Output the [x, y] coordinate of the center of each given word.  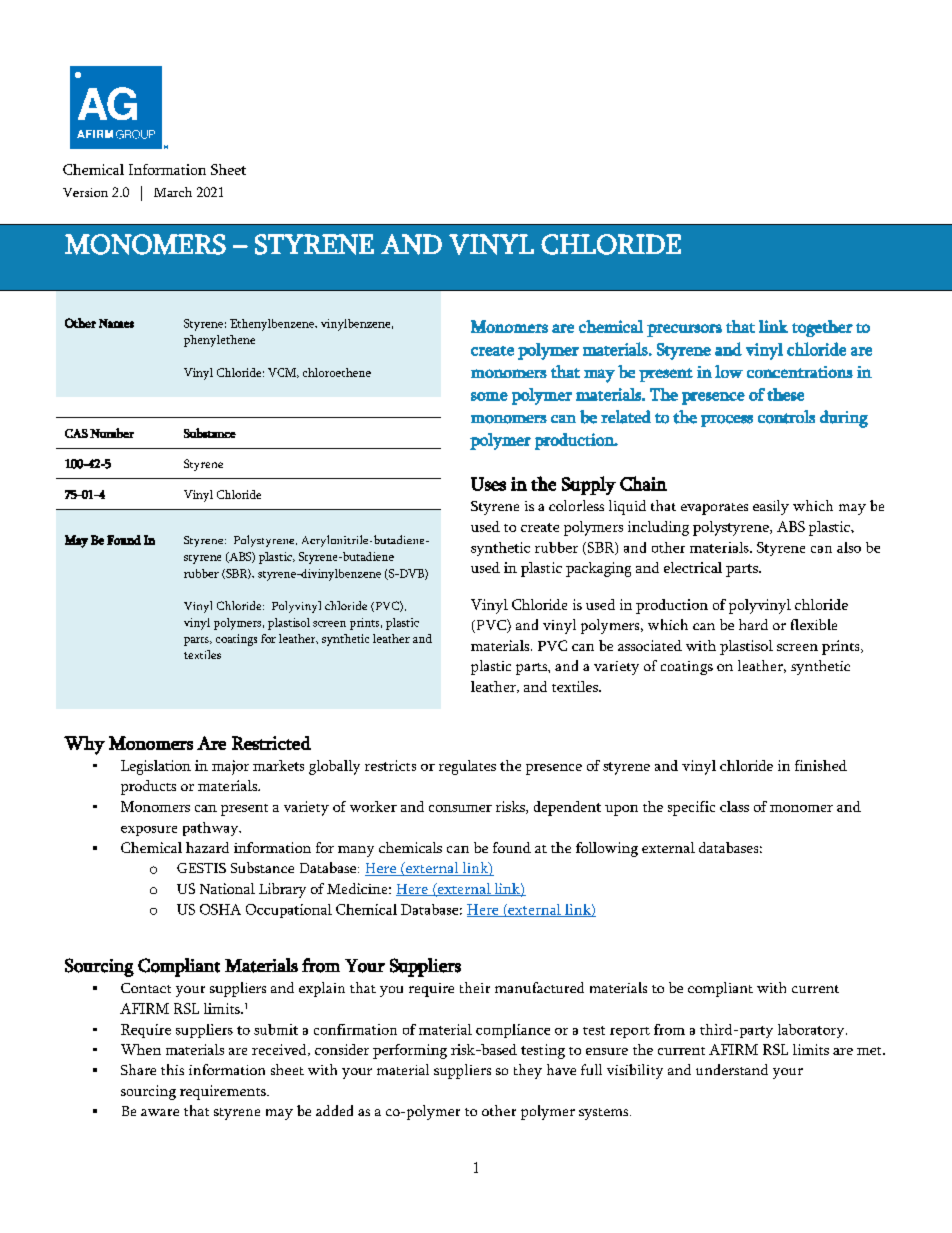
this [172, 1069]
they [528, 1071]
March [173, 192]
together [822, 328]
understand [732, 1069]
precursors [684, 330]
